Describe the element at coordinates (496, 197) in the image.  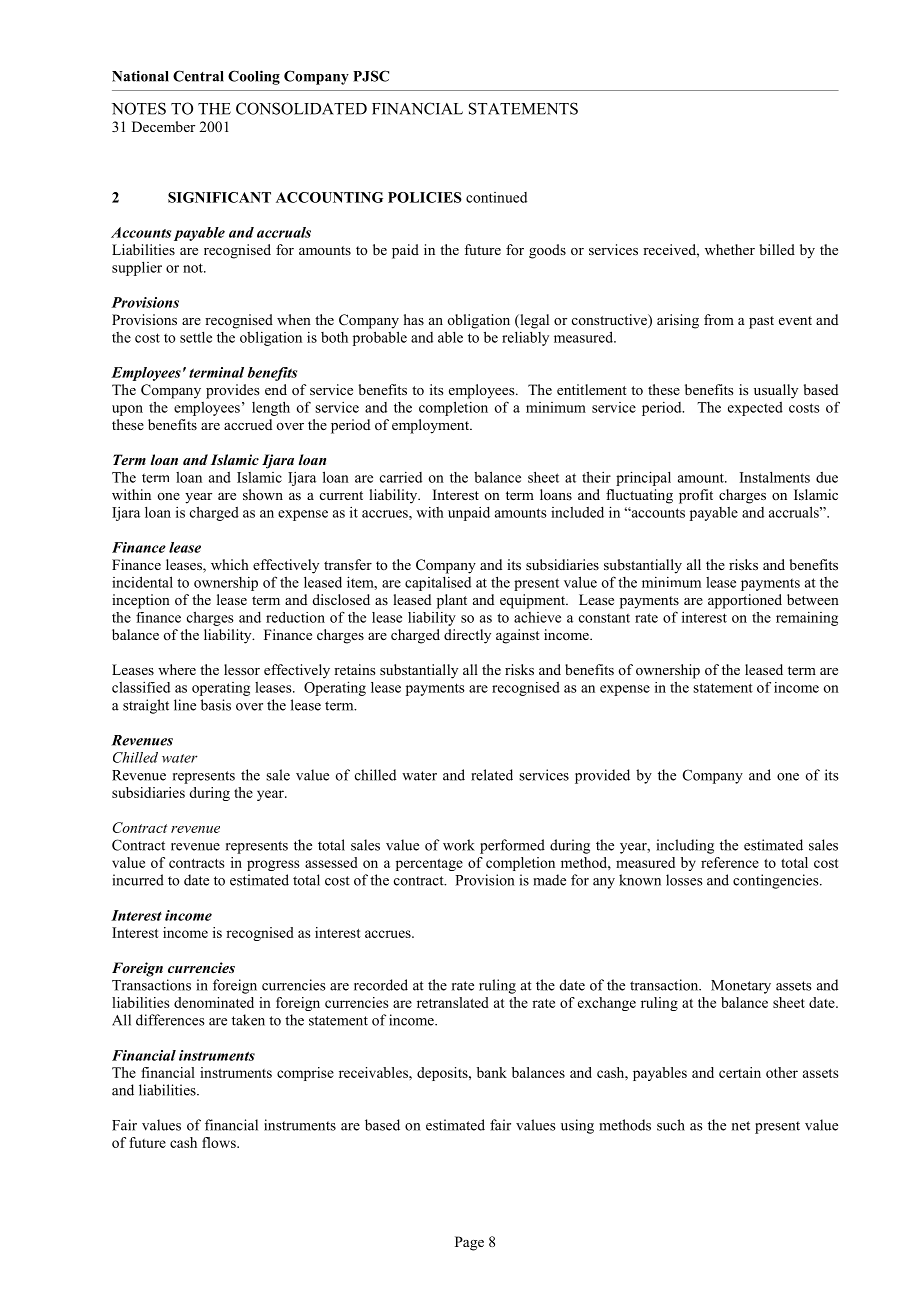
I see `continued` at that location.
